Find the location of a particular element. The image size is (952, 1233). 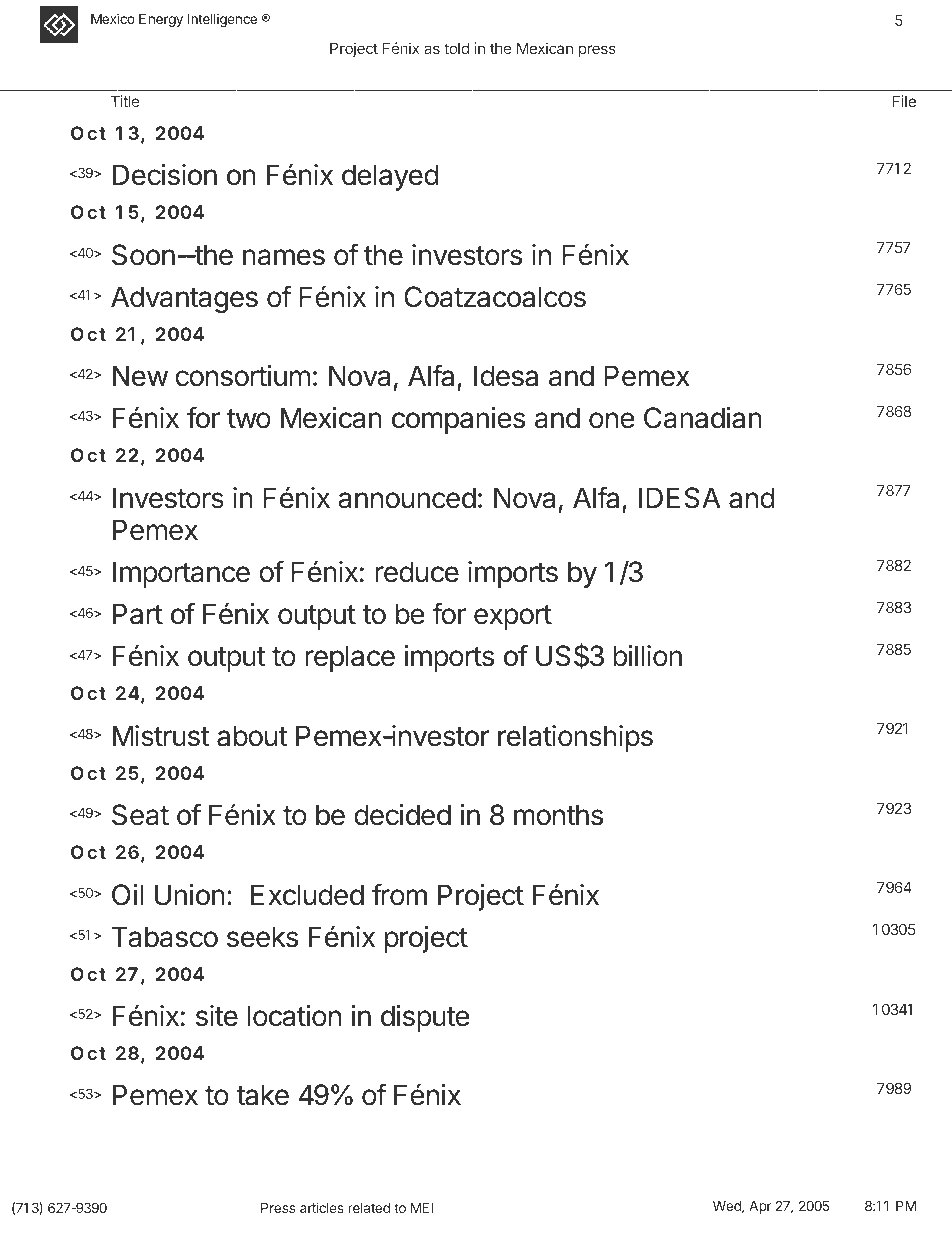

relationships is located at coordinates (575, 738).
